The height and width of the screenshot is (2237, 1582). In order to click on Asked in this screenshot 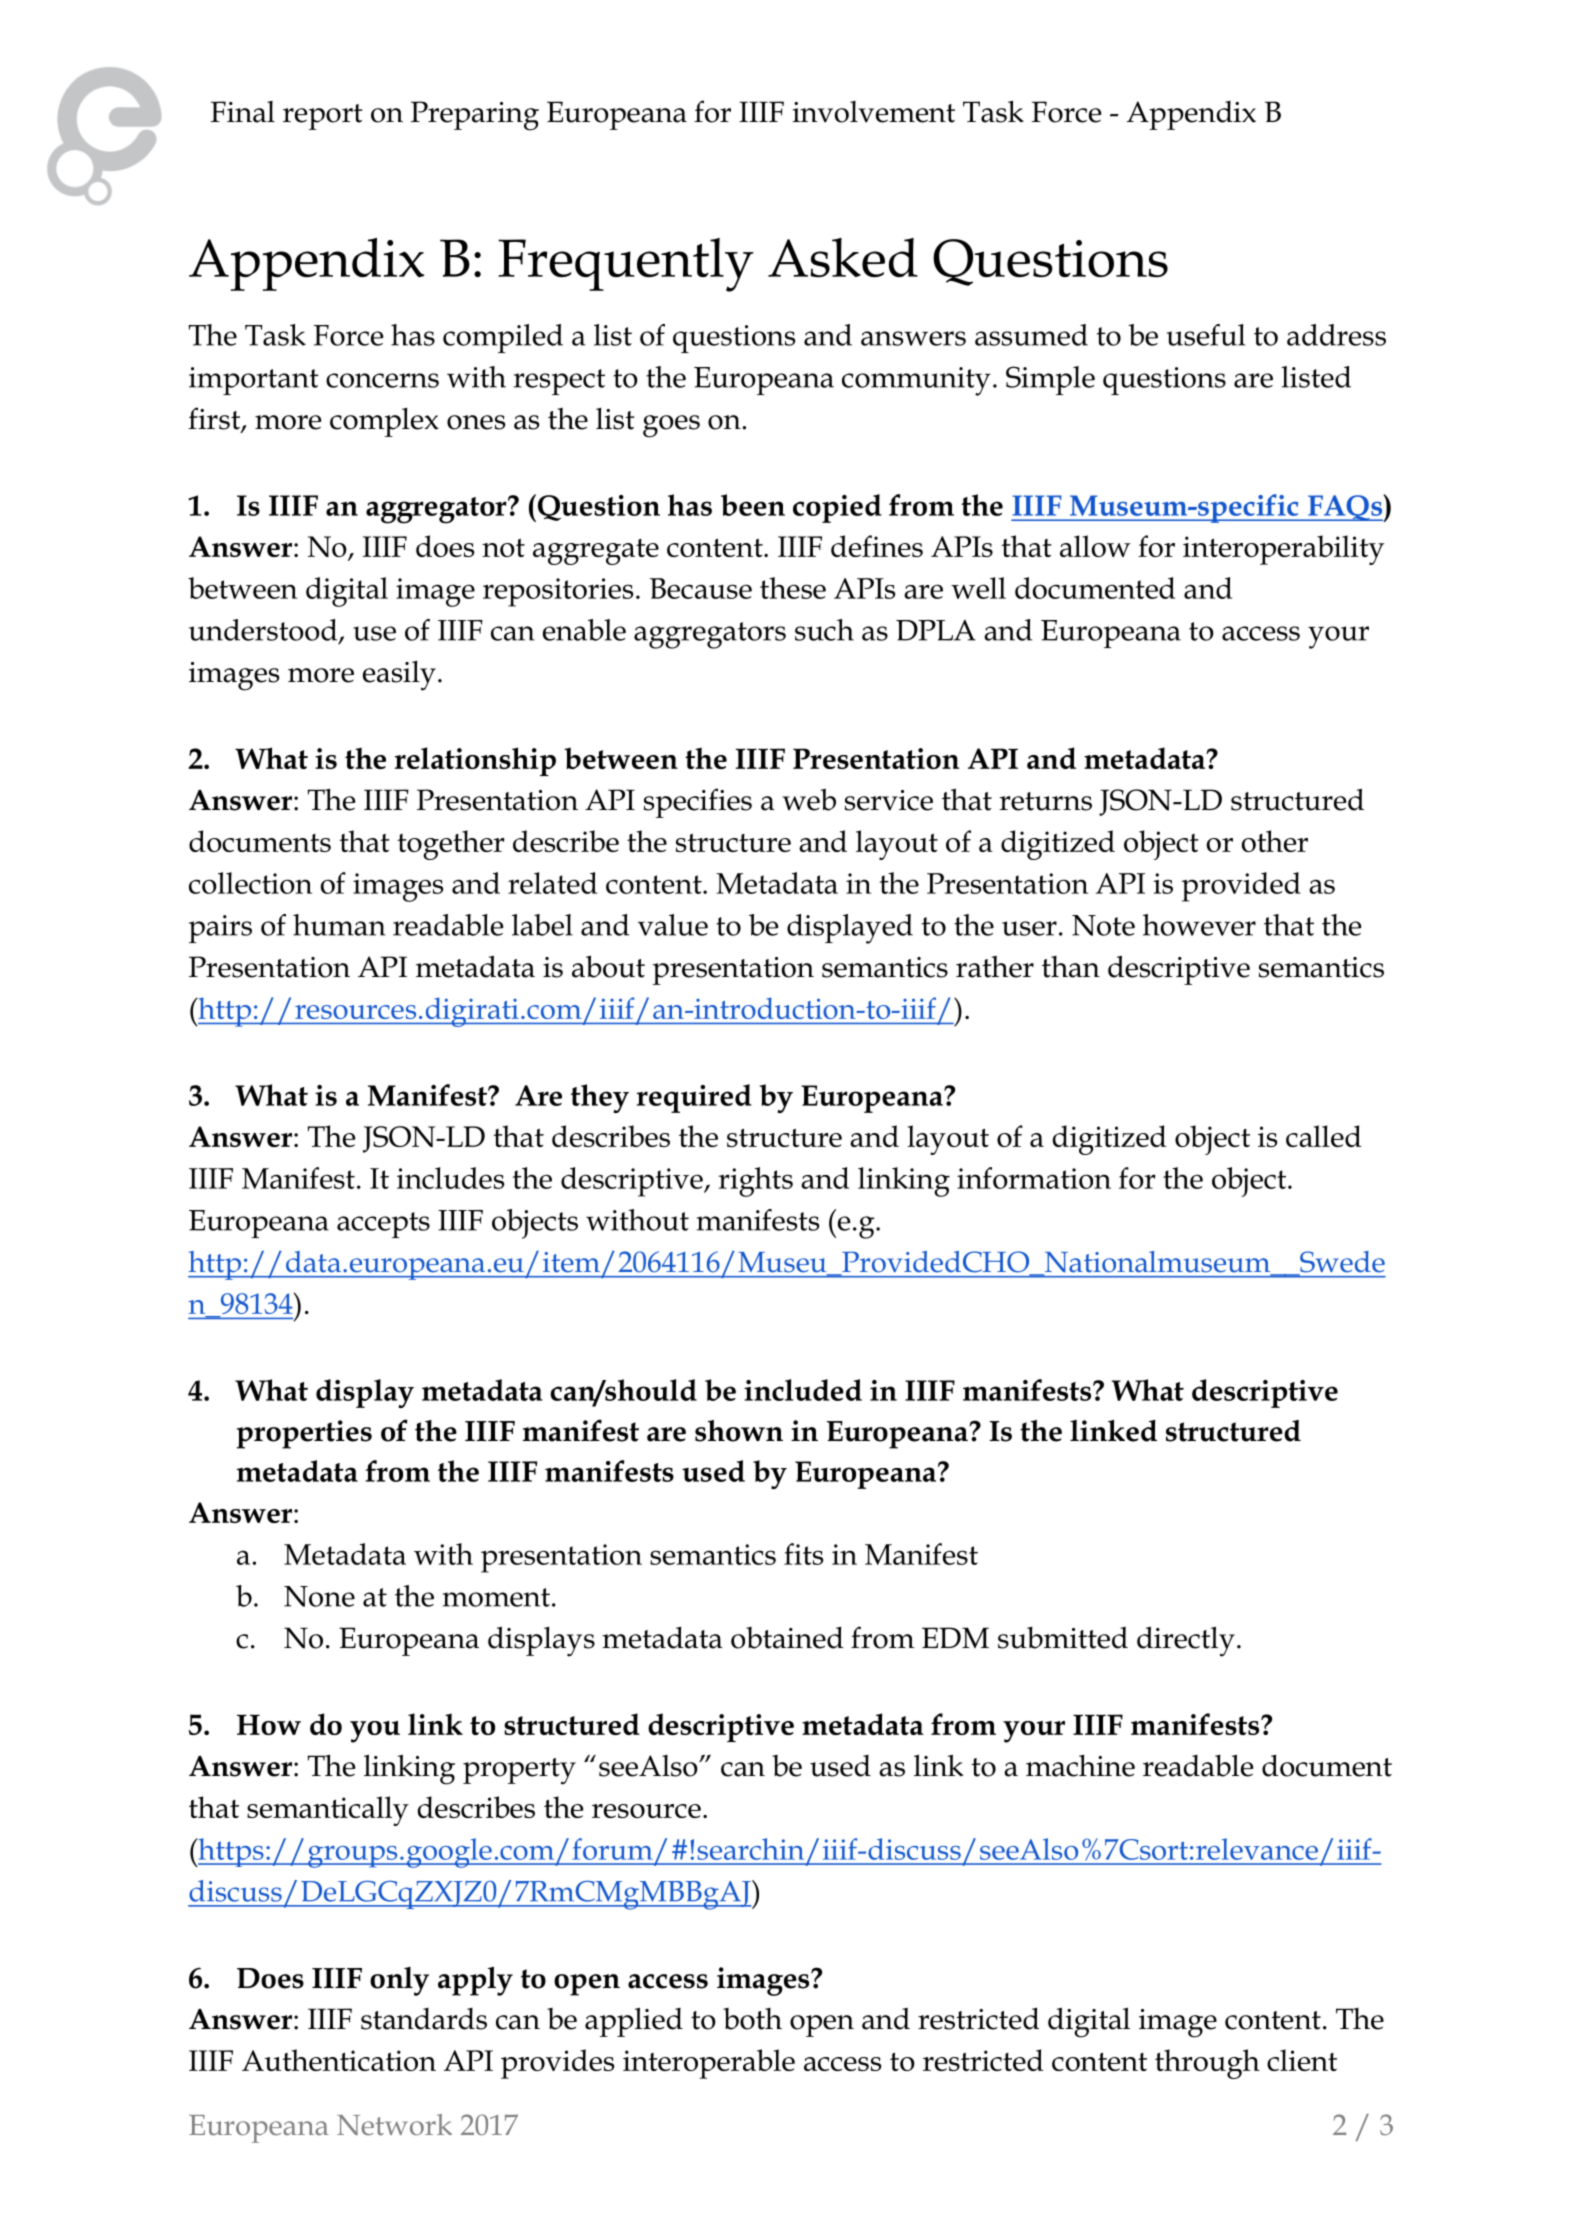, I will do `click(843, 258)`.
